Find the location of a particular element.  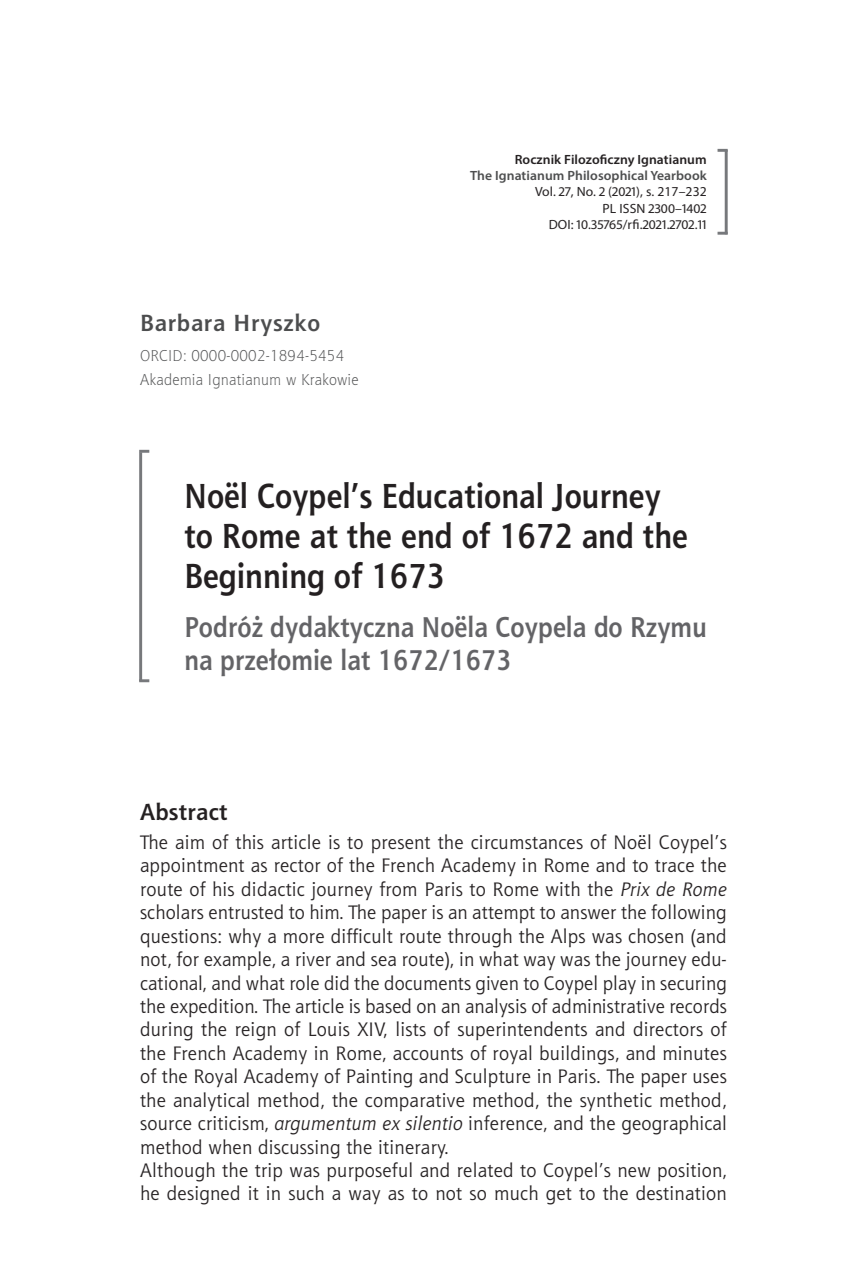

present is located at coordinates (401, 845).
